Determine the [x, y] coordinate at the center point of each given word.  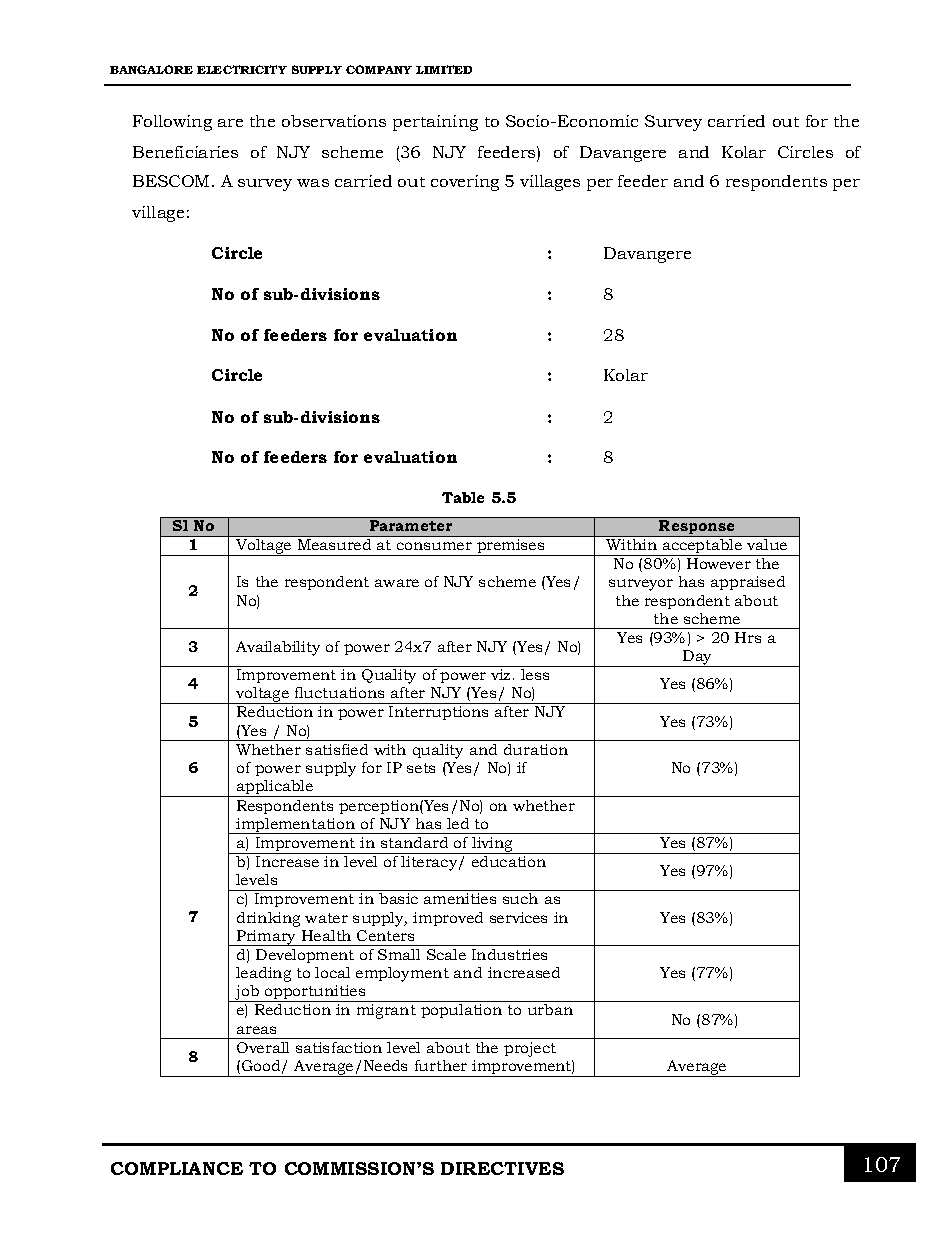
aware [397, 583]
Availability [278, 648]
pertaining [435, 123]
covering [465, 183]
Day [698, 658]
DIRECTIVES [502, 1168]
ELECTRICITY [242, 69]
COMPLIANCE [177, 1168]
